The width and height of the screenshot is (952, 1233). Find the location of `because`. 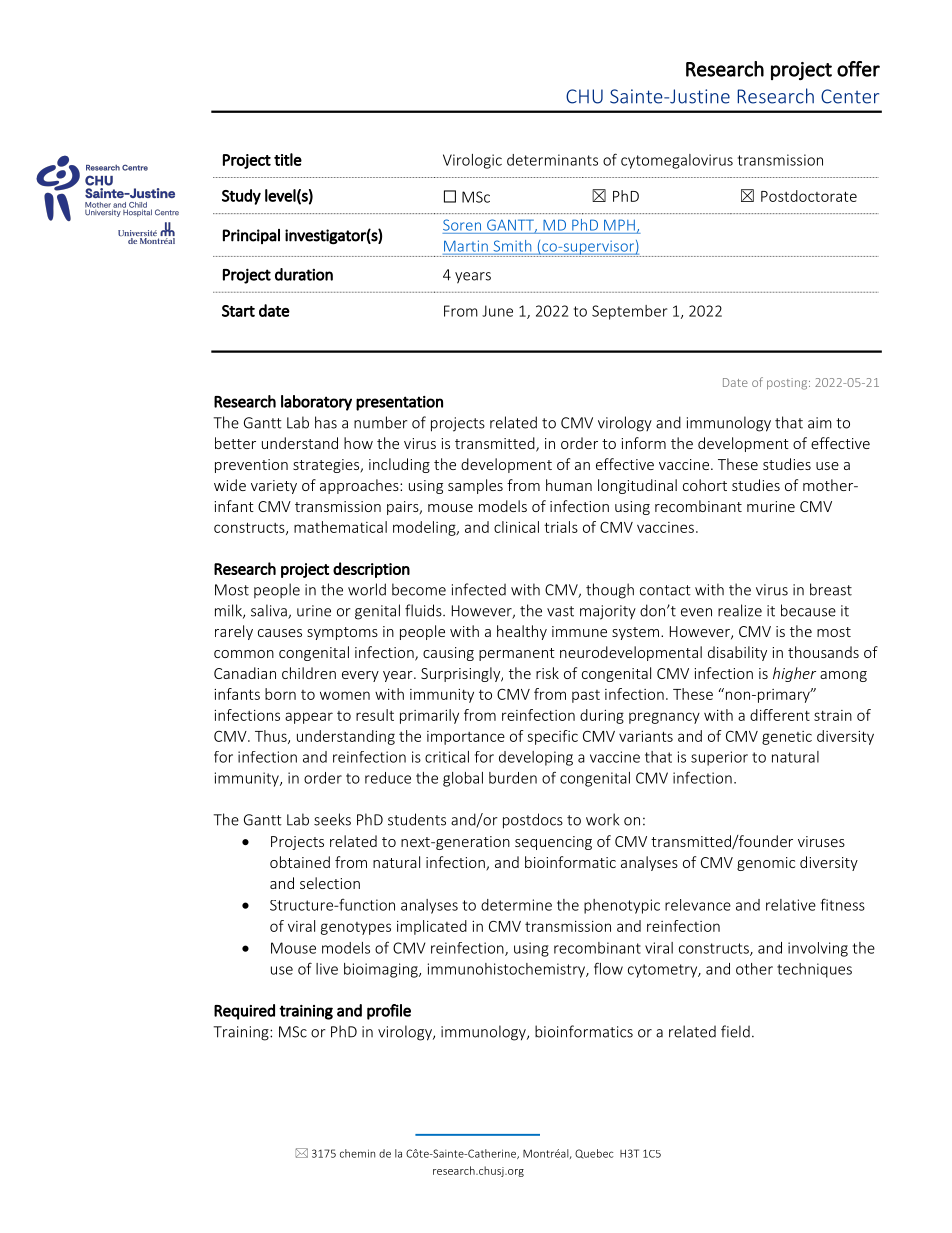

because is located at coordinates (808, 610).
